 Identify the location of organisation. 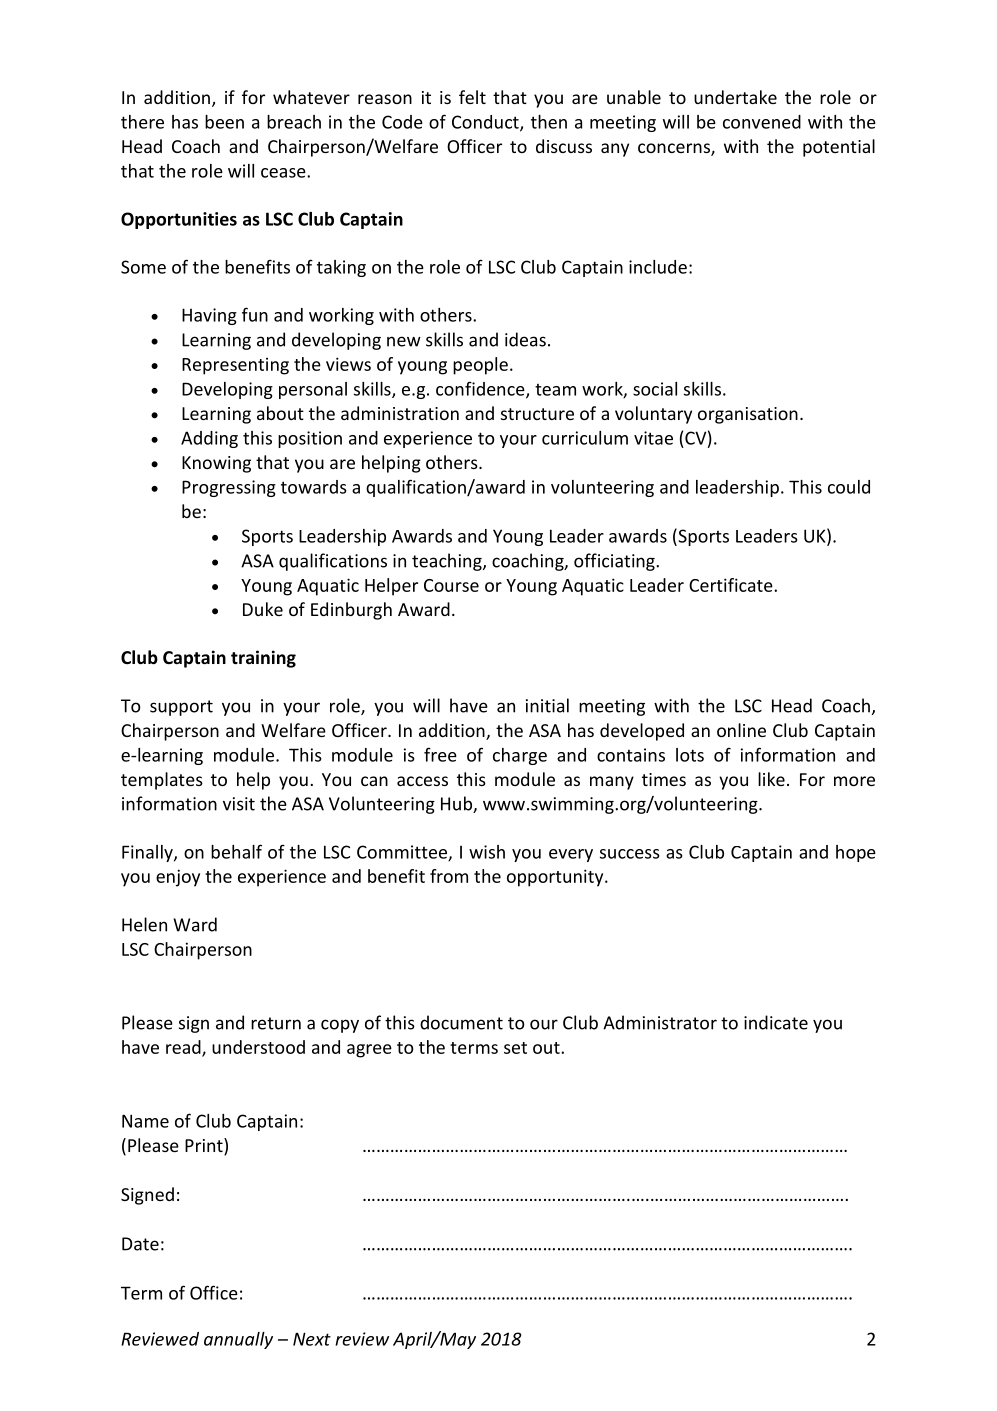
(748, 415).
